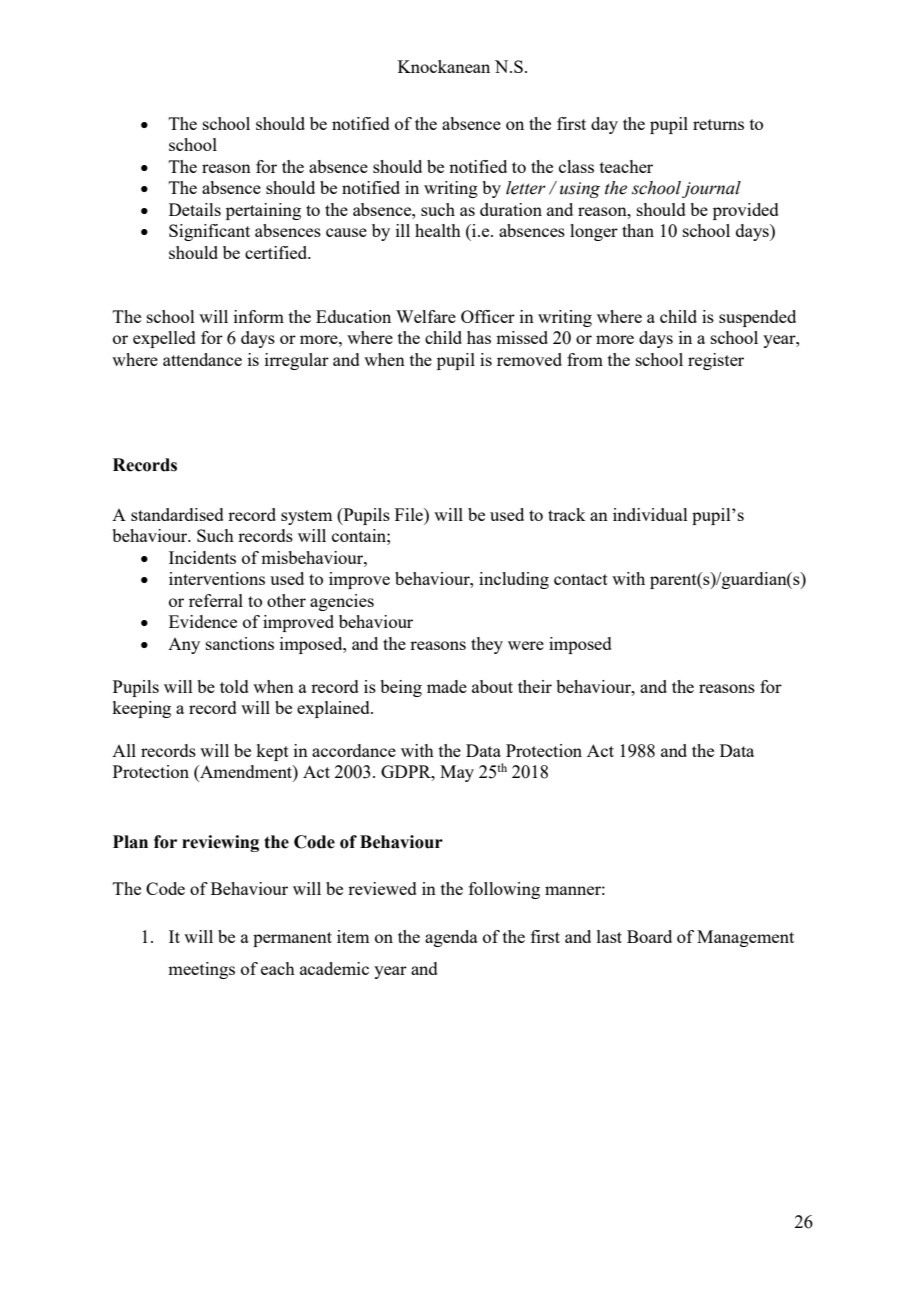 The image size is (924, 1308). What do you see at coordinates (202, 557) in the document?
I see `Incidents` at bounding box center [202, 557].
